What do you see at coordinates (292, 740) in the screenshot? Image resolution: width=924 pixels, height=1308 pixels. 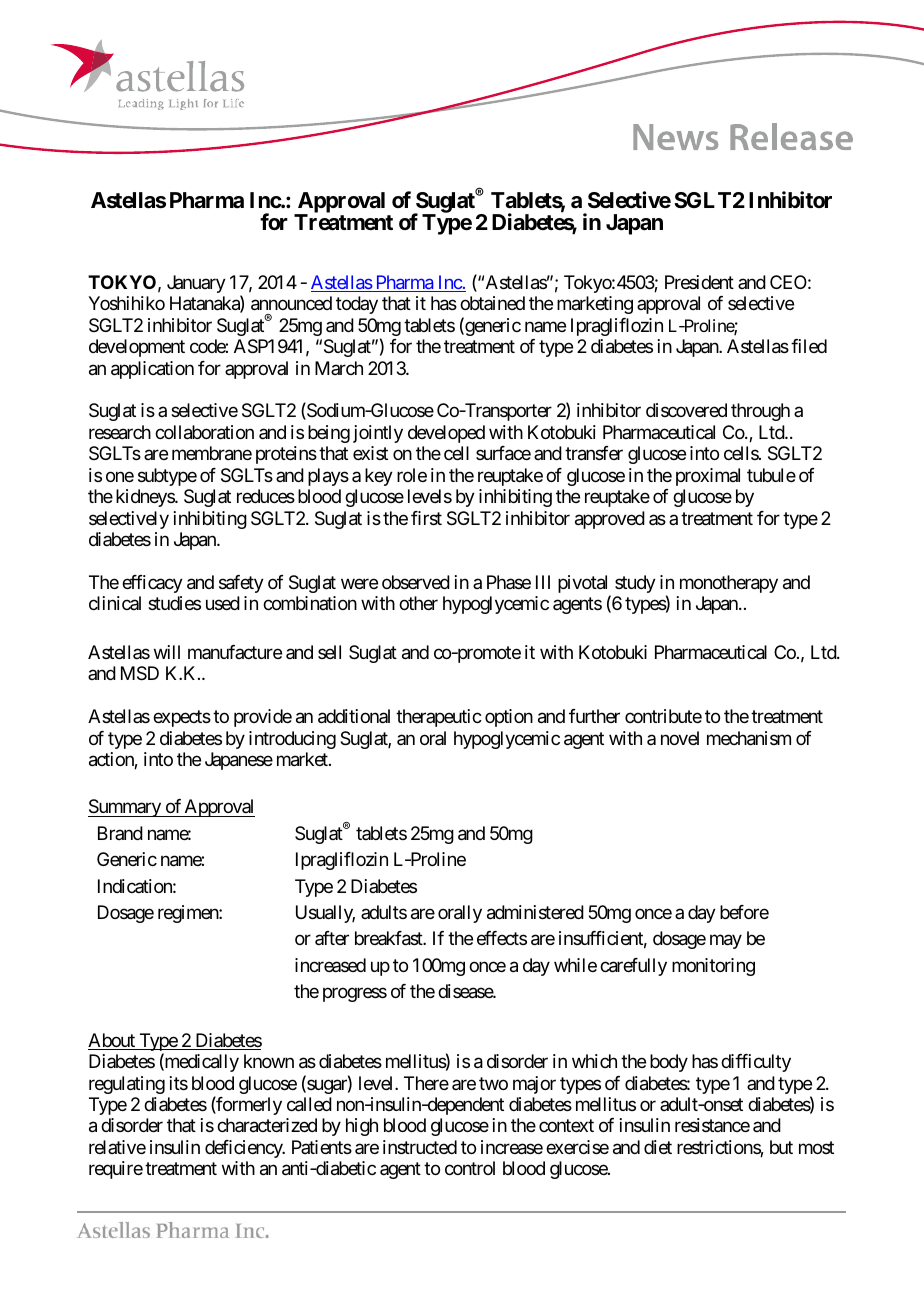 I see `introducing` at bounding box center [292, 740].
